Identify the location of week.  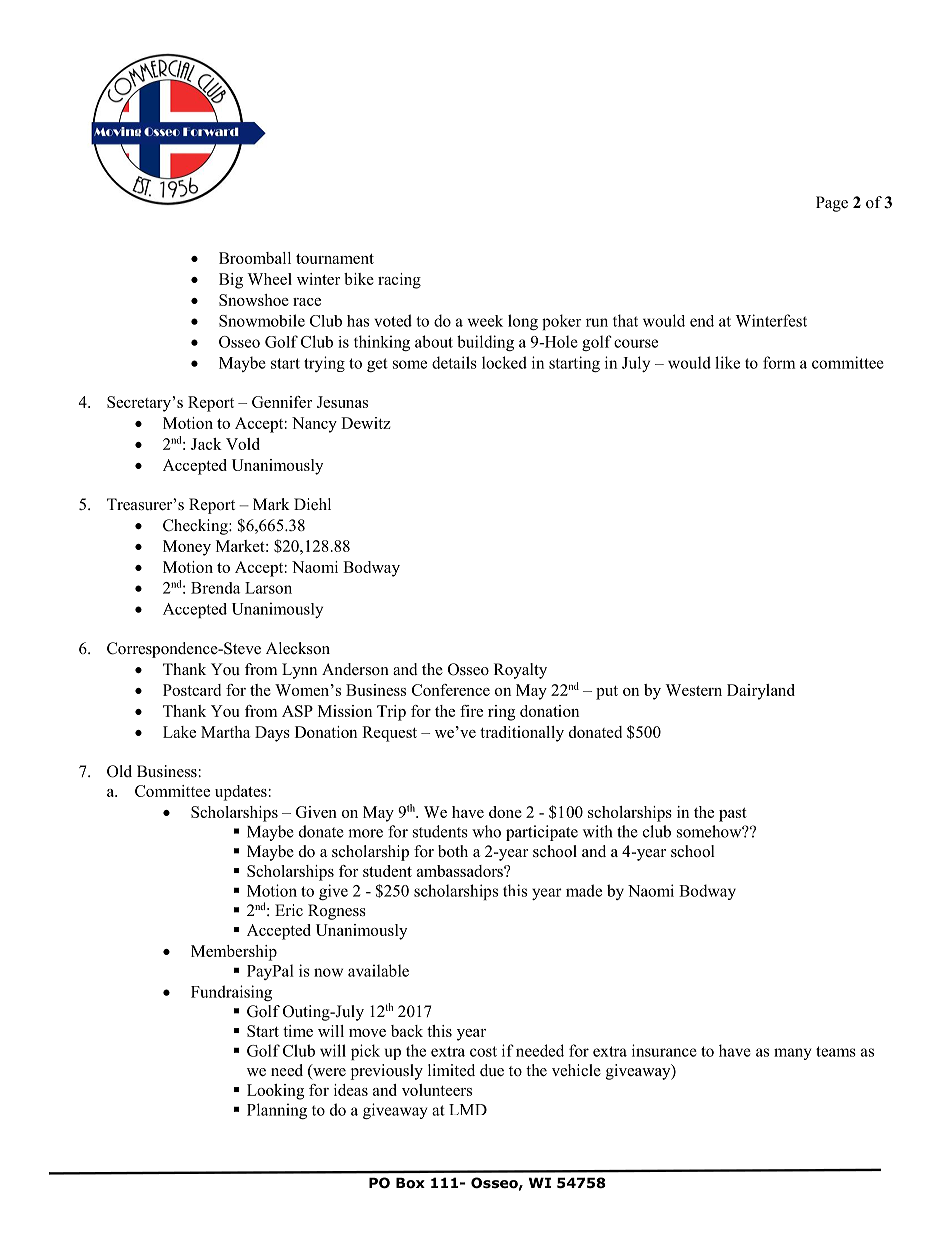
(485, 321).
